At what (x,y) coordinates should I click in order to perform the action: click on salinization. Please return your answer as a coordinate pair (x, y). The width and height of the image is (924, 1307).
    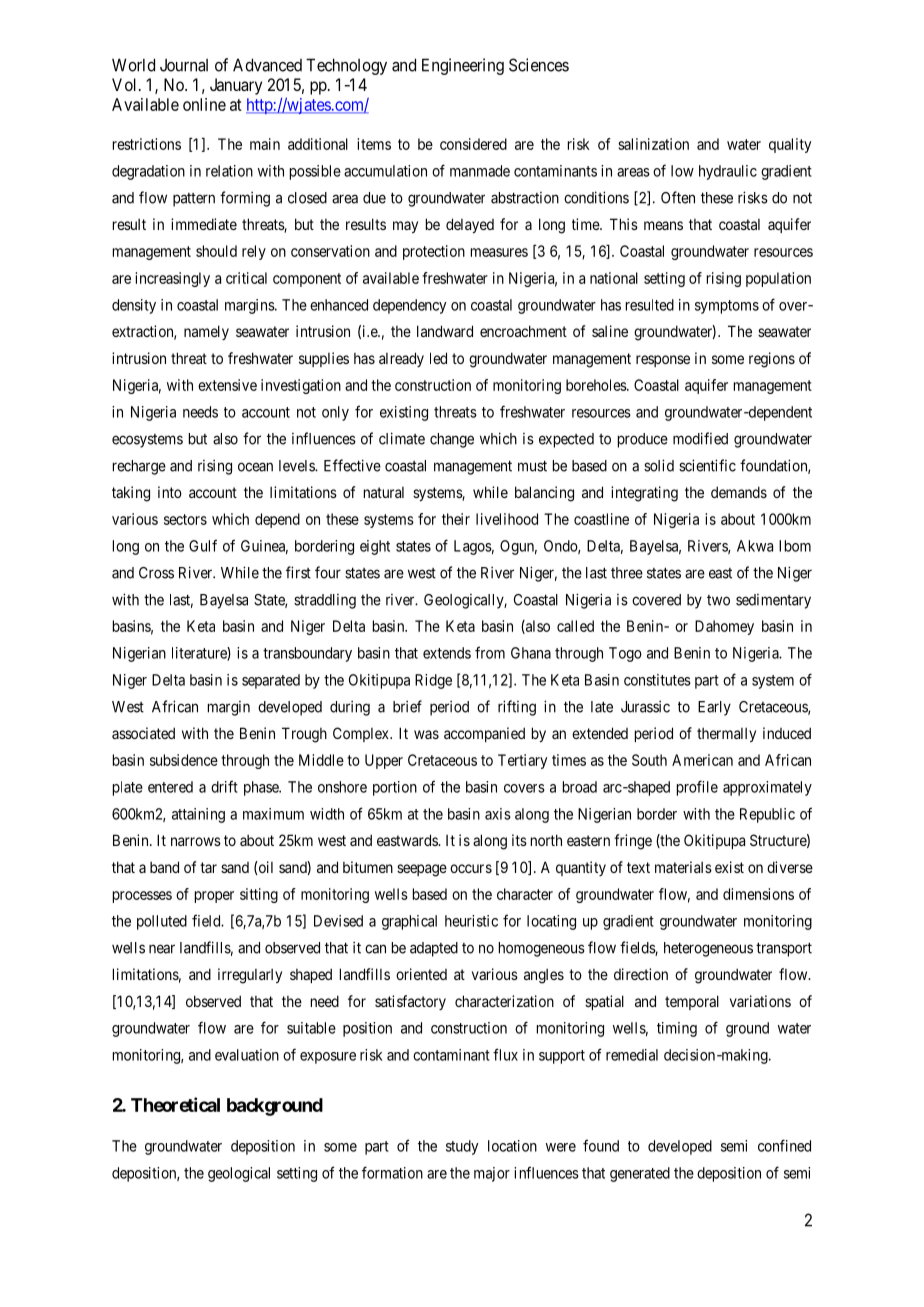
    Looking at the image, I should click on (653, 144).
